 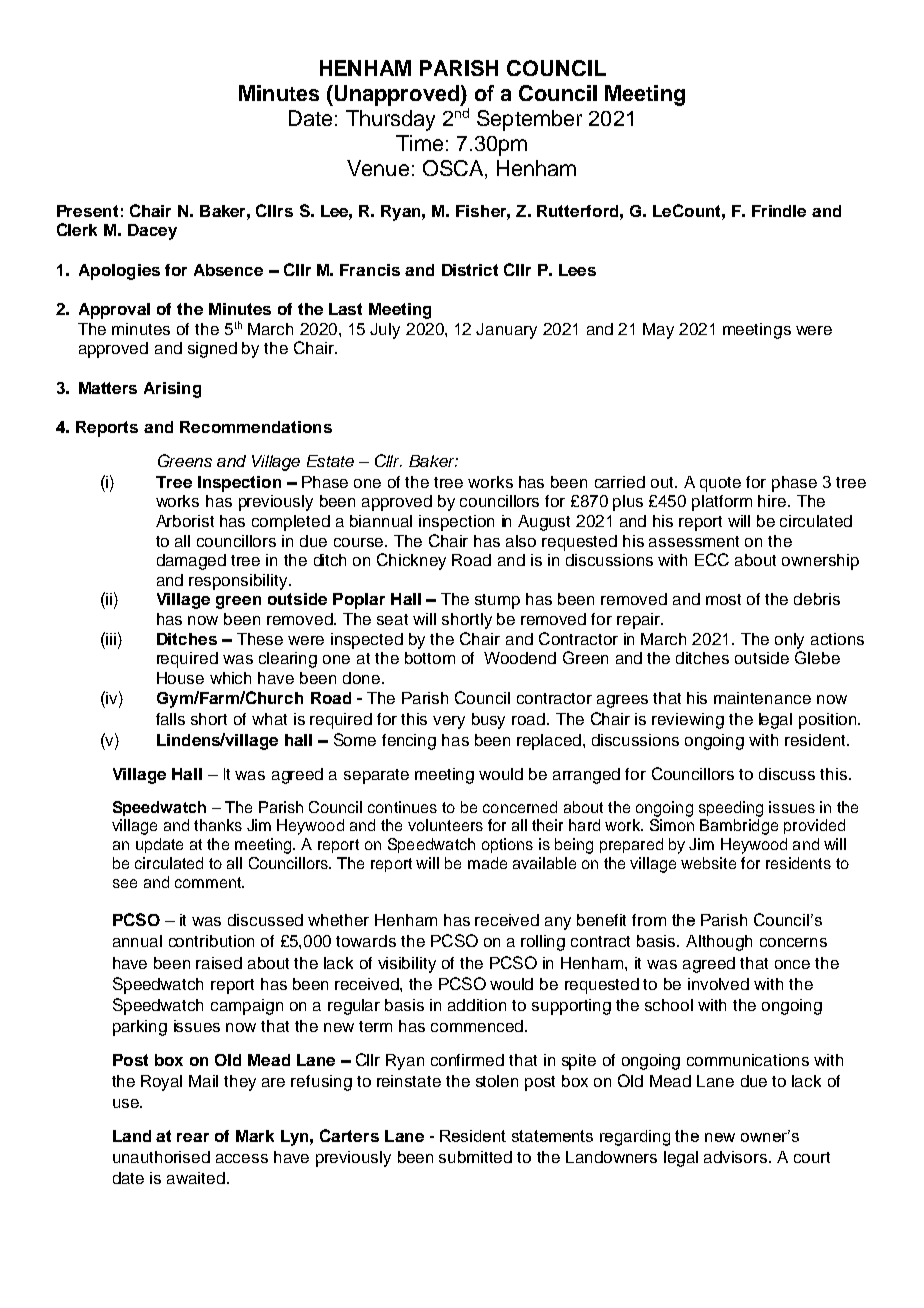 I want to click on unauthorised, so click(x=161, y=1157).
